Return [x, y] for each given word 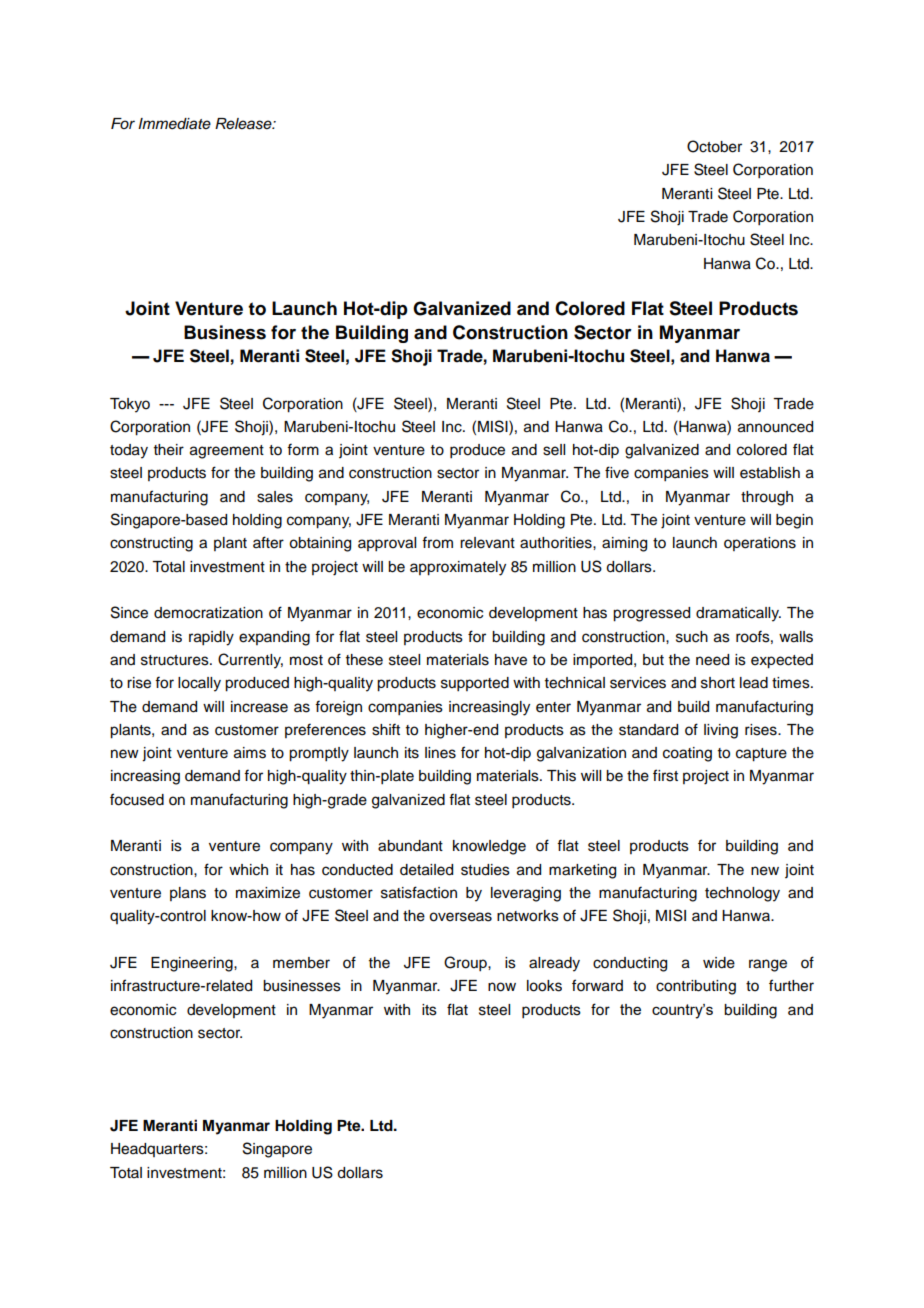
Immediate [174, 124]
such [692, 637]
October [714, 146]
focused [137, 799]
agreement [227, 452]
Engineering [193, 964]
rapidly [211, 638]
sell [554, 450]
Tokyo [130, 405]
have [511, 660]
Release [244, 124]
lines [440, 753]
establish [770, 473]
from [437, 542]
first [665, 775]
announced [775, 427]
